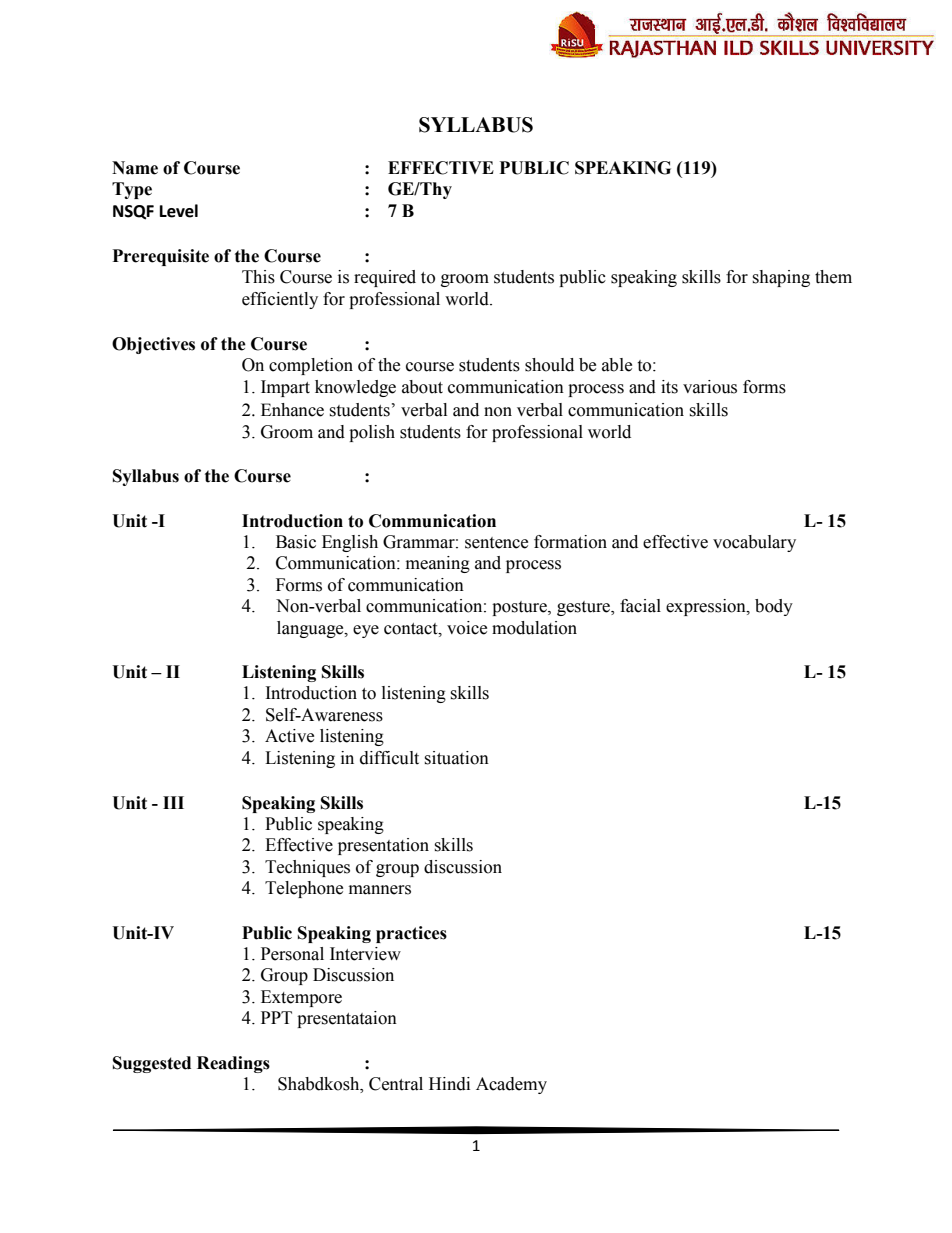 The image size is (952, 1233). What do you see at coordinates (511, 1085) in the image?
I see `Academy` at bounding box center [511, 1085].
